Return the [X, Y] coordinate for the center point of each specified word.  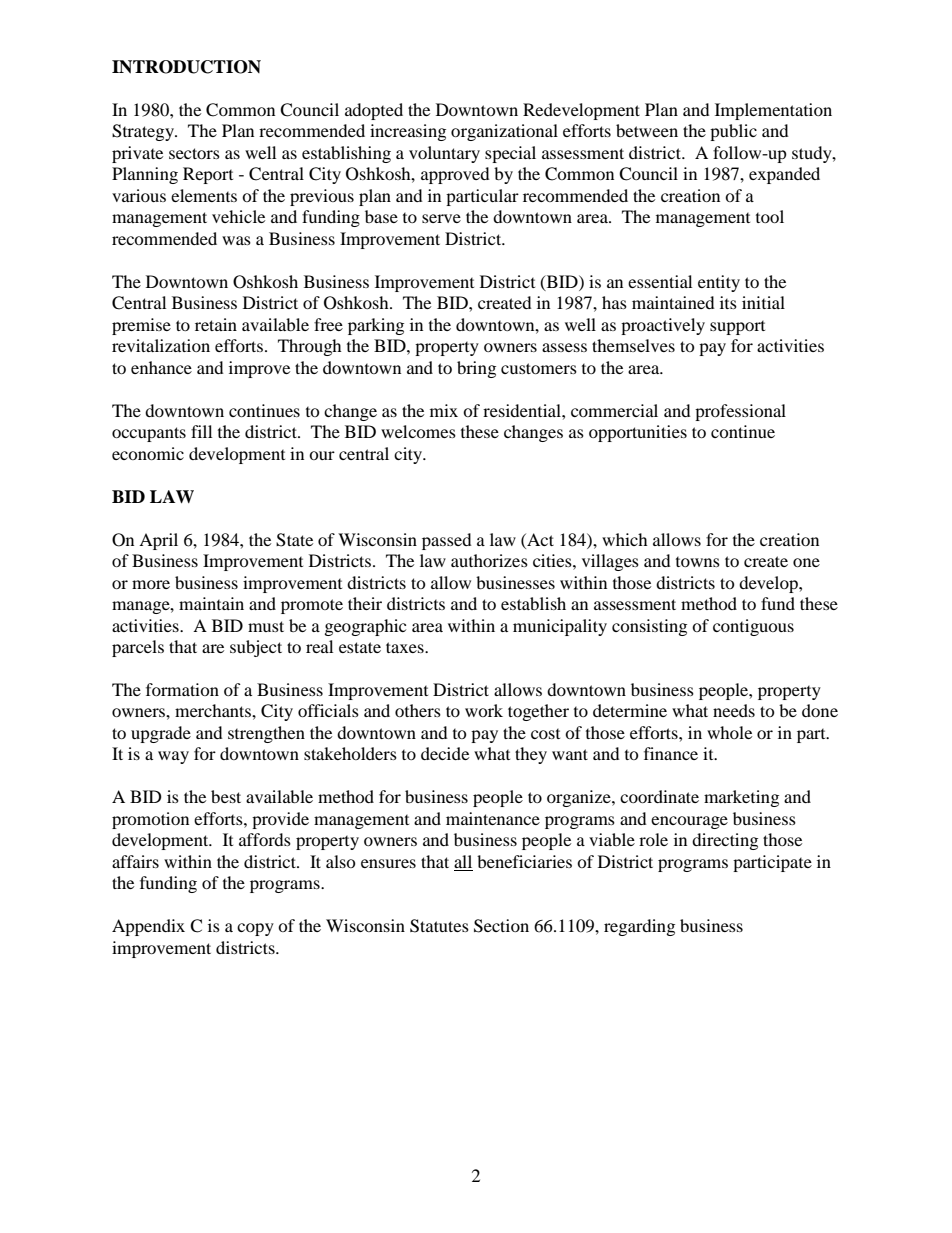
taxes [406, 647]
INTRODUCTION [186, 67]
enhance [161, 367]
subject [256, 648]
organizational [504, 132]
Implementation [773, 111]
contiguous [753, 627]
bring [476, 369]
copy [255, 929]
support [737, 328]
